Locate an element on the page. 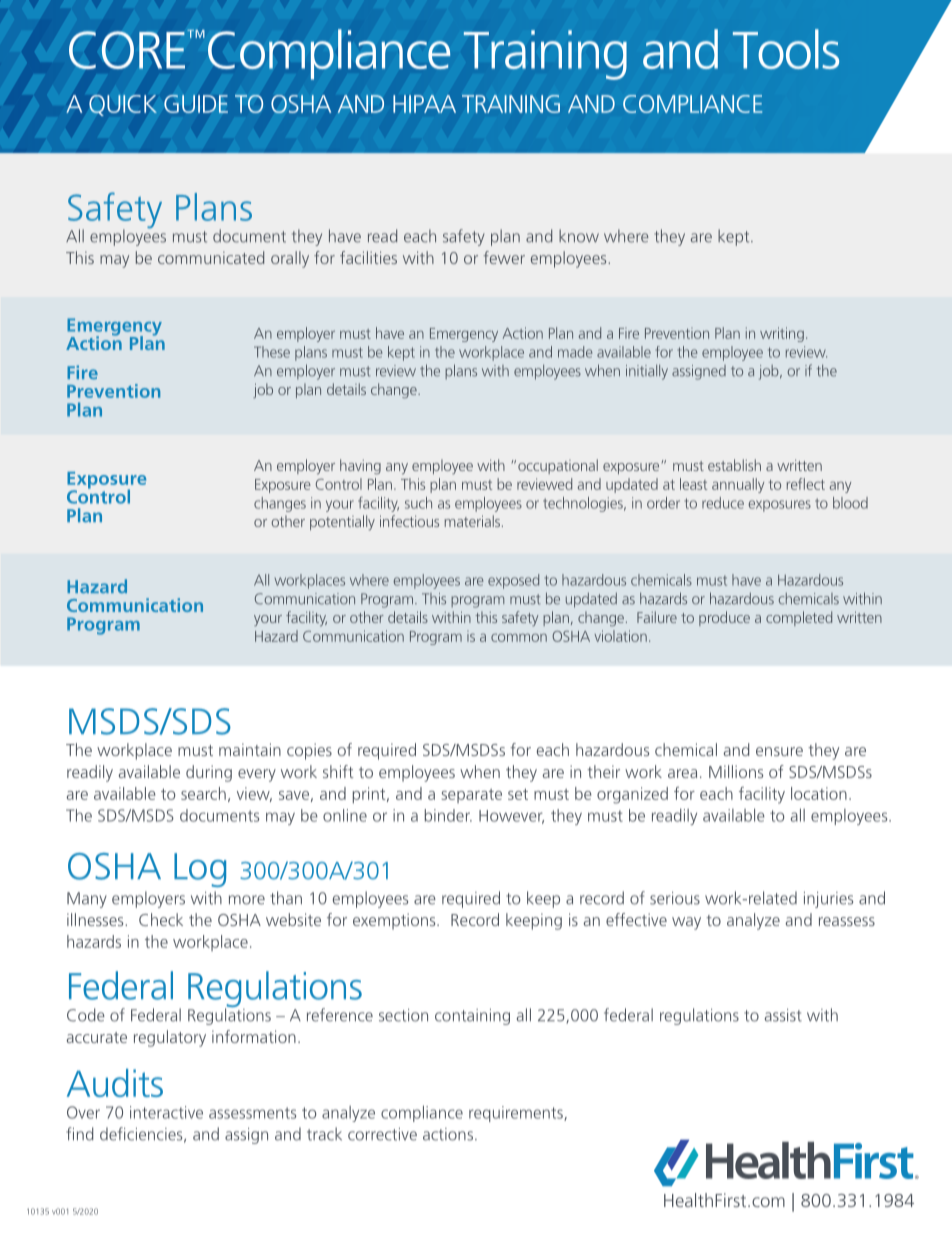 The image size is (952, 1233). occupational is located at coordinates (558, 466).
